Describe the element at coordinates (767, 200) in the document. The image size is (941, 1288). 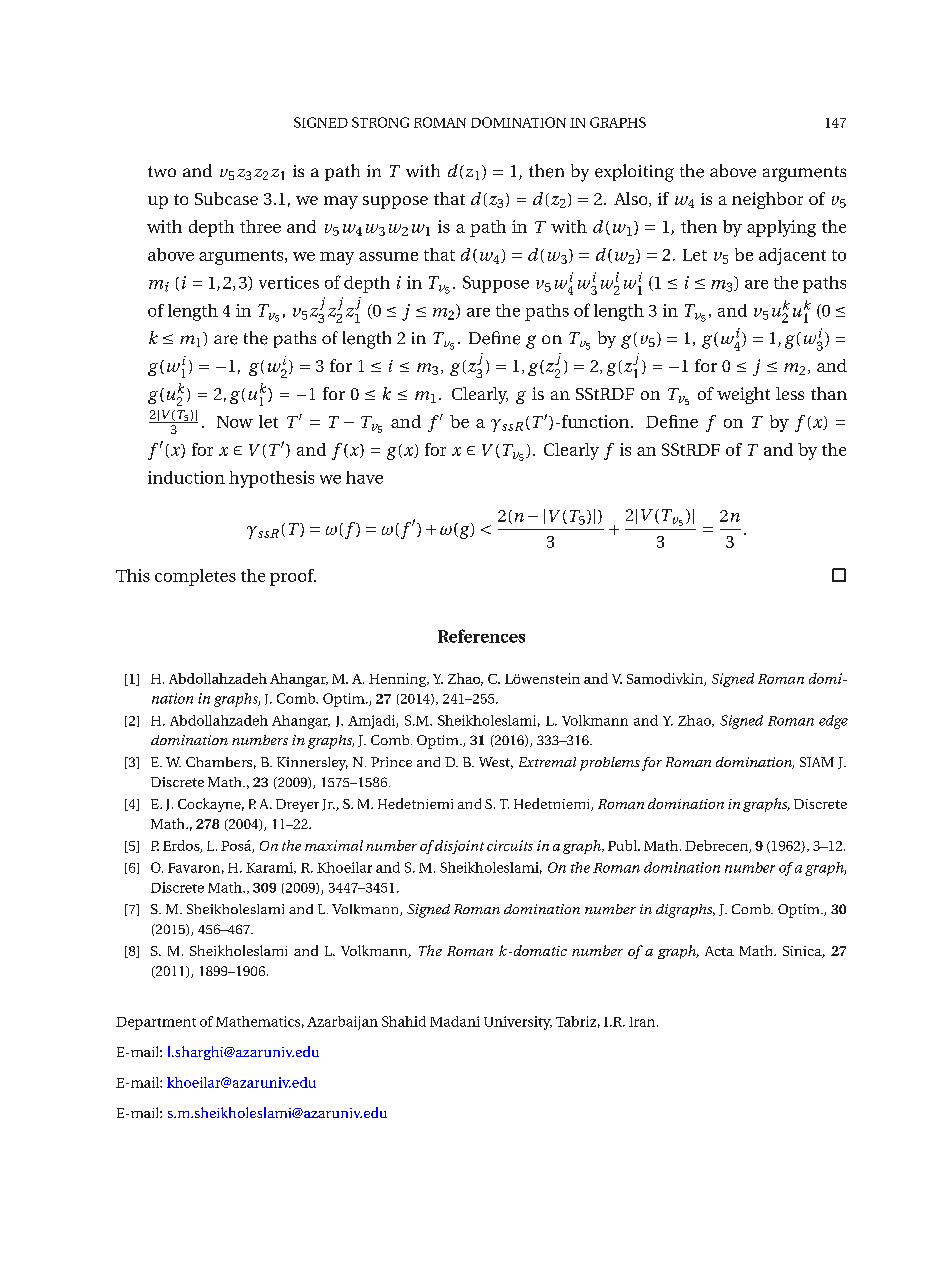
I see `neighbor` at that location.
